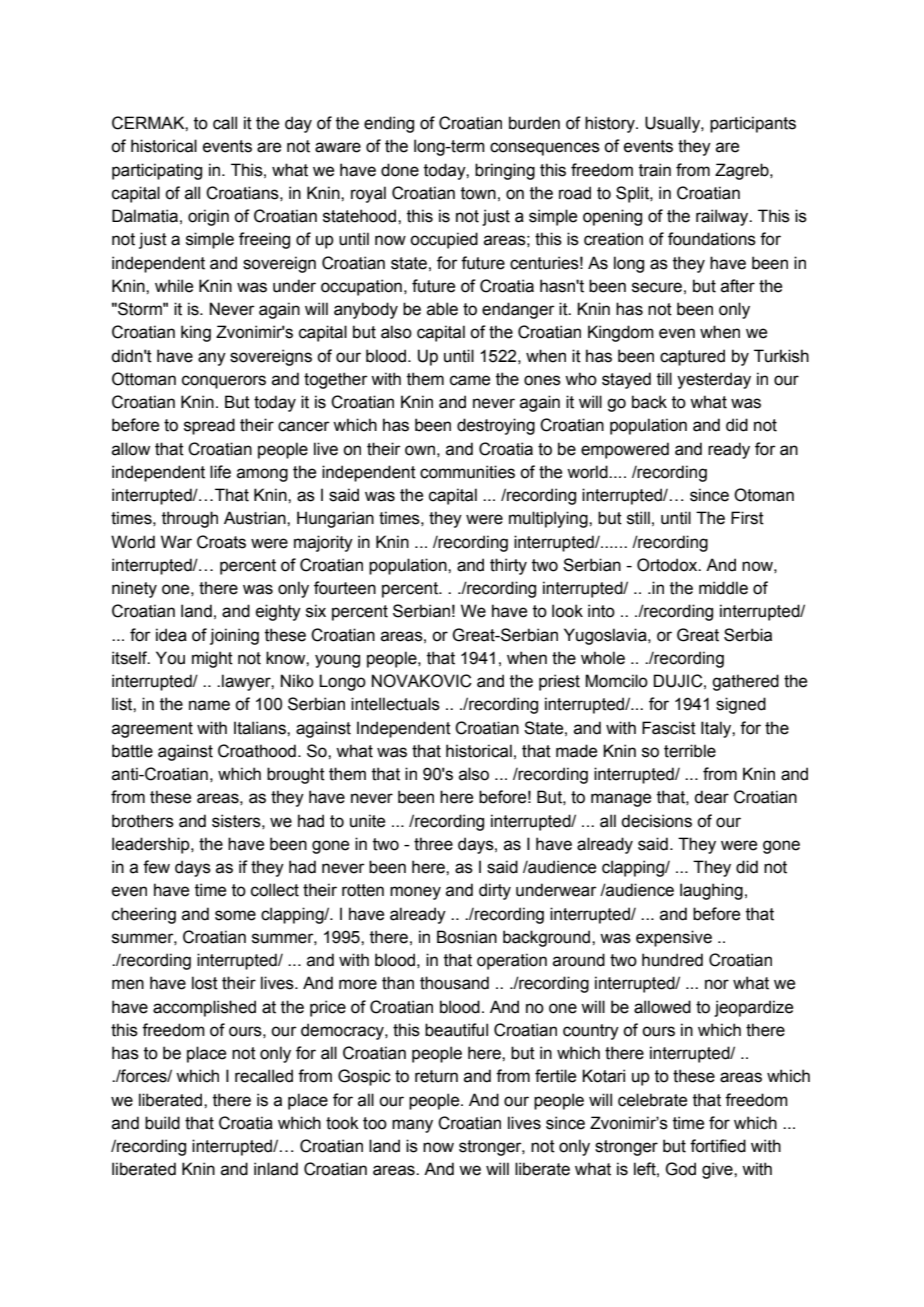 This page has width=924, height=1307. What do you see at coordinates (162, 1123) in the page?
I see `build` at bounding box center [162, 1123].
